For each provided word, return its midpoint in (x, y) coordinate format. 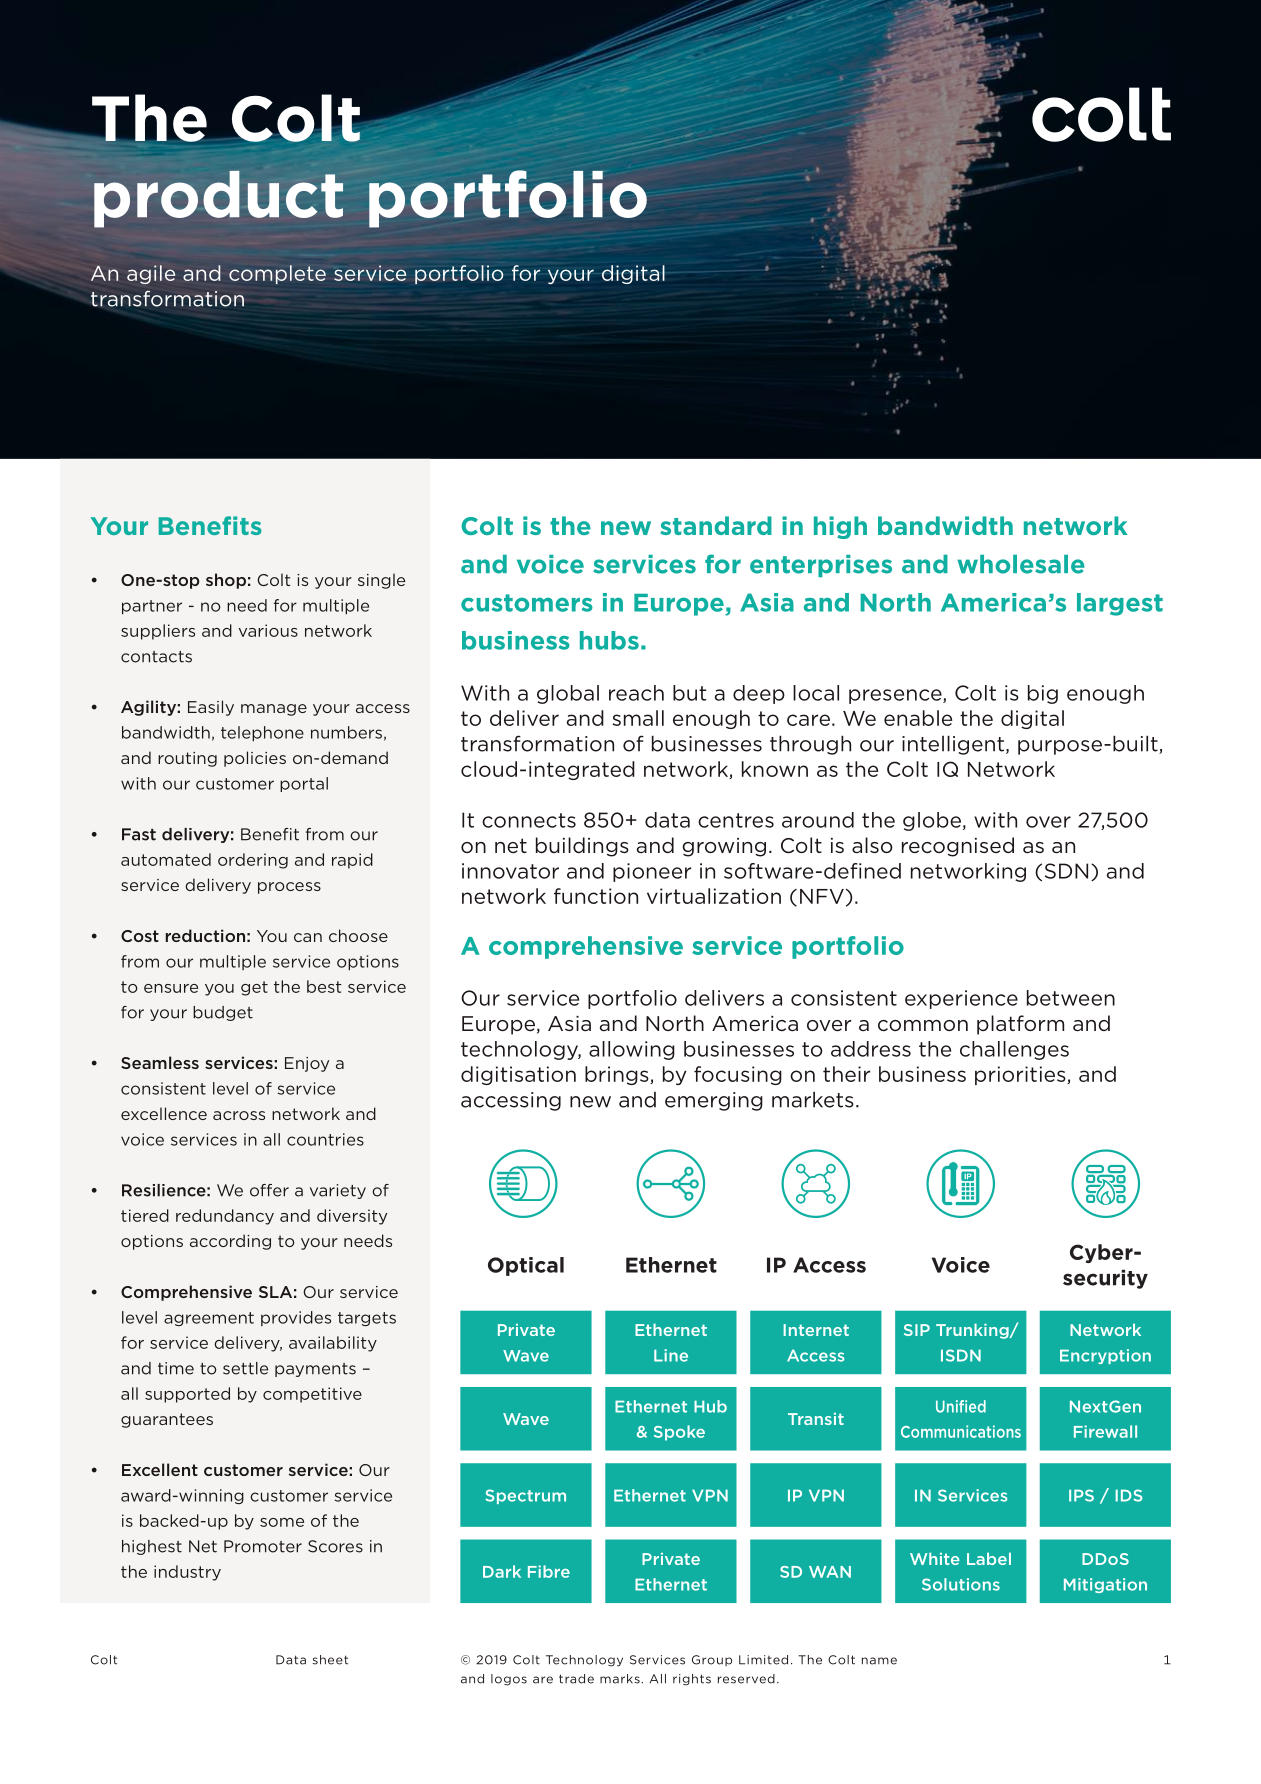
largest (1120, 604)
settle (245, 1368)
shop (226, 581)
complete (277, 274)
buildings (582, 847)
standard (716, 525)
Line (671, 1355)
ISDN (961, 1355)
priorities (1021, 1075)
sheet (330, 1660)
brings (618, 1075)
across (239, 1115)
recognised (958, 847)
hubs (609, 640)
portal (304, 784)
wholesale (1021, 564)
